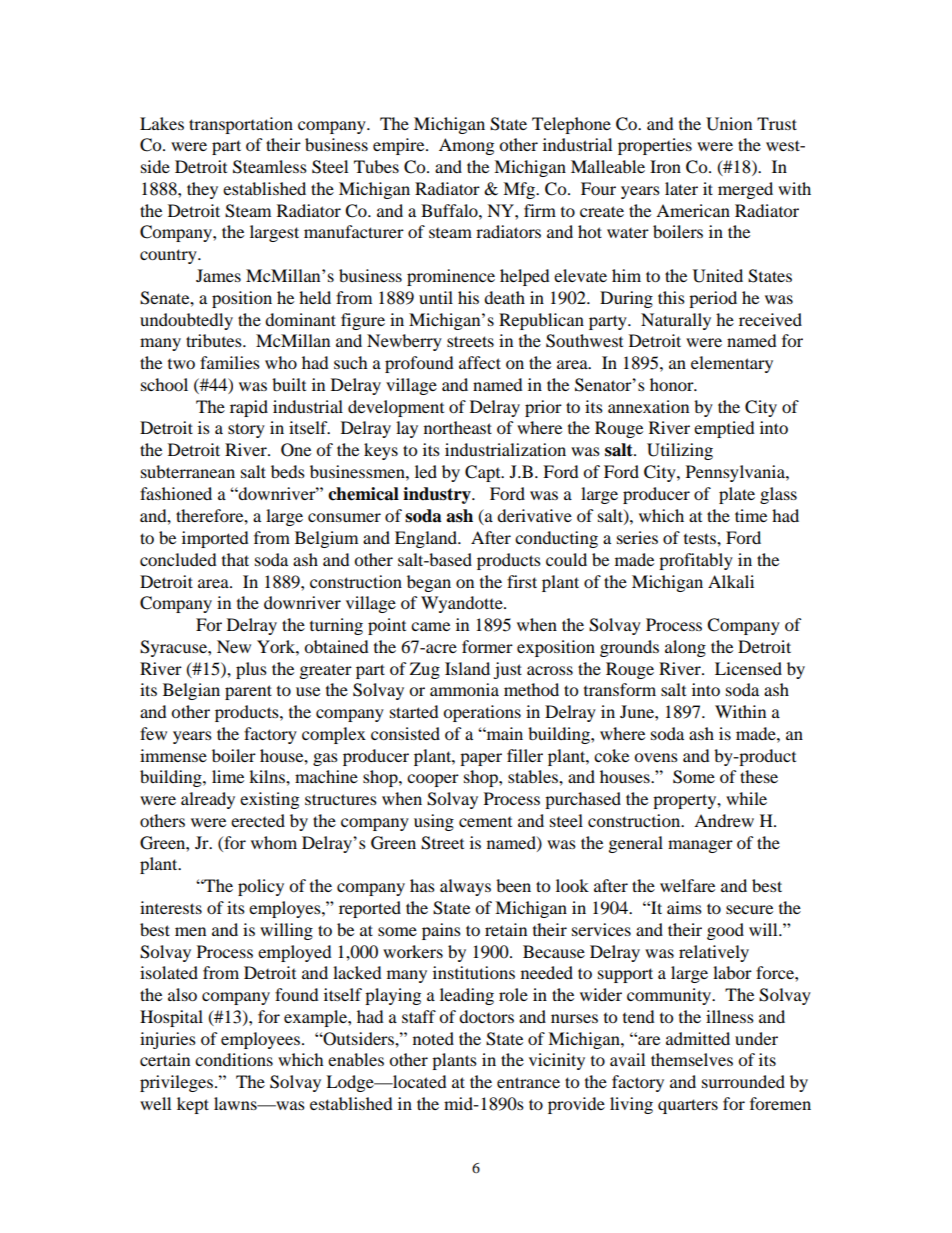 The width and height of the image is (952, 1233). I want to click on policy, so click(261, 887).
